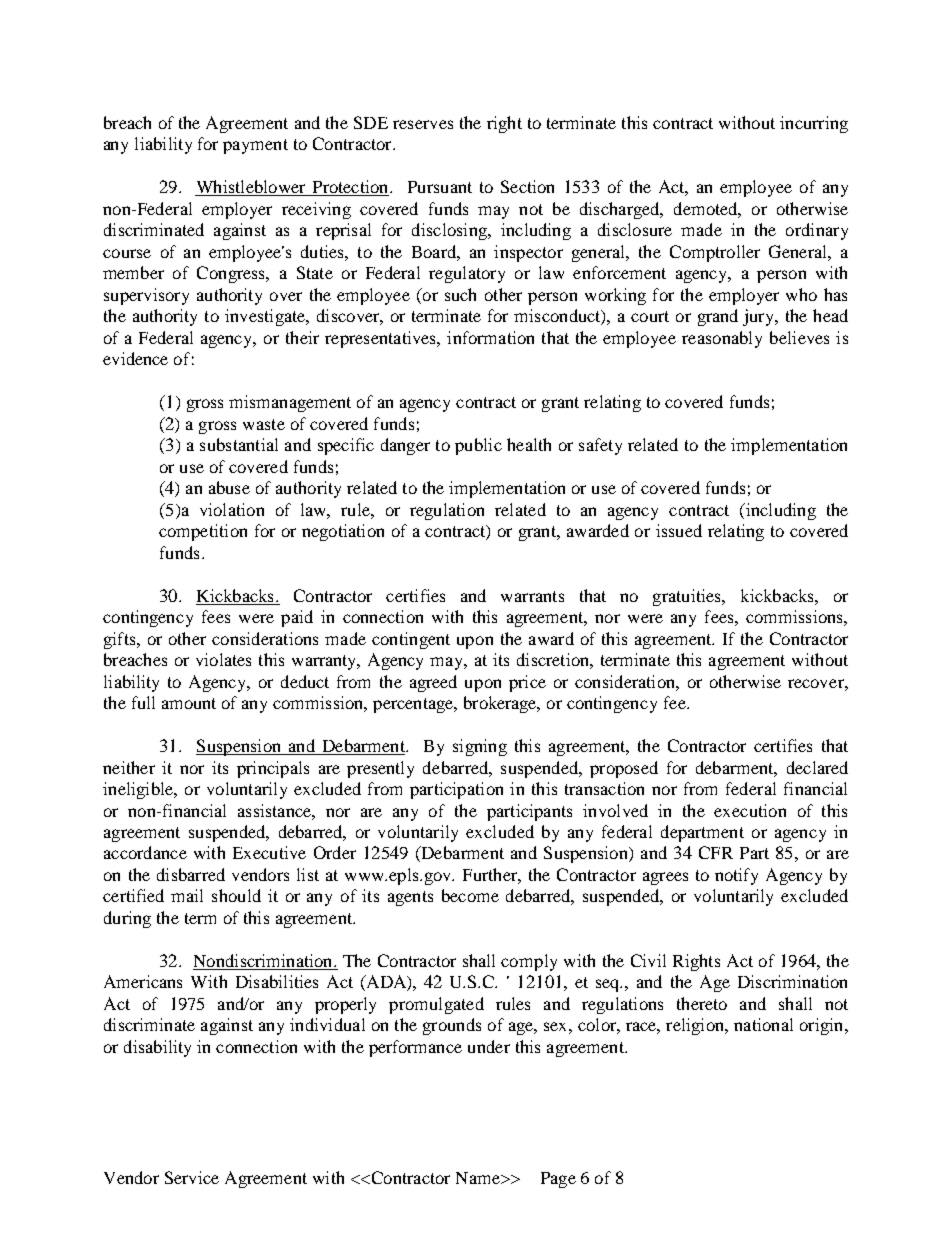 This screenshot has height=1233, width=952. Describe the element at coordinates (814, 124) in the screenshot. I see `incurring` at that location.
